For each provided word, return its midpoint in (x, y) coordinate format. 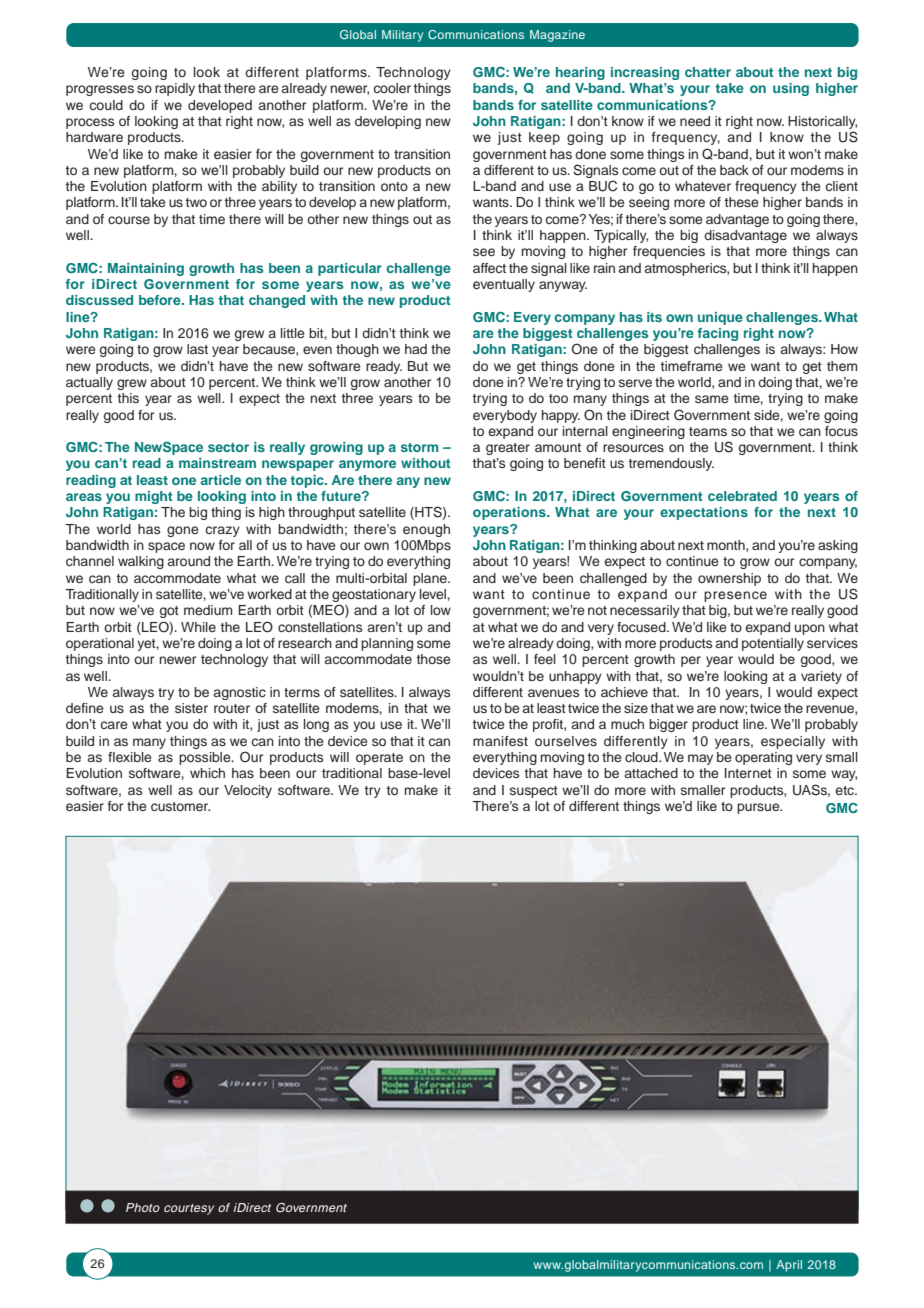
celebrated (742, 496)
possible (206, 758)
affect (489, 268)
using (791, 89)
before (161, 300)
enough (426, 530)
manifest (500, 741)
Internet (748, 773)
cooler (392, 88)
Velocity (248, 791)
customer (180, 806)
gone (183, 531)
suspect (534, 792)
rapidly (175, 89)
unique (720, 318)
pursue (759, 808)
